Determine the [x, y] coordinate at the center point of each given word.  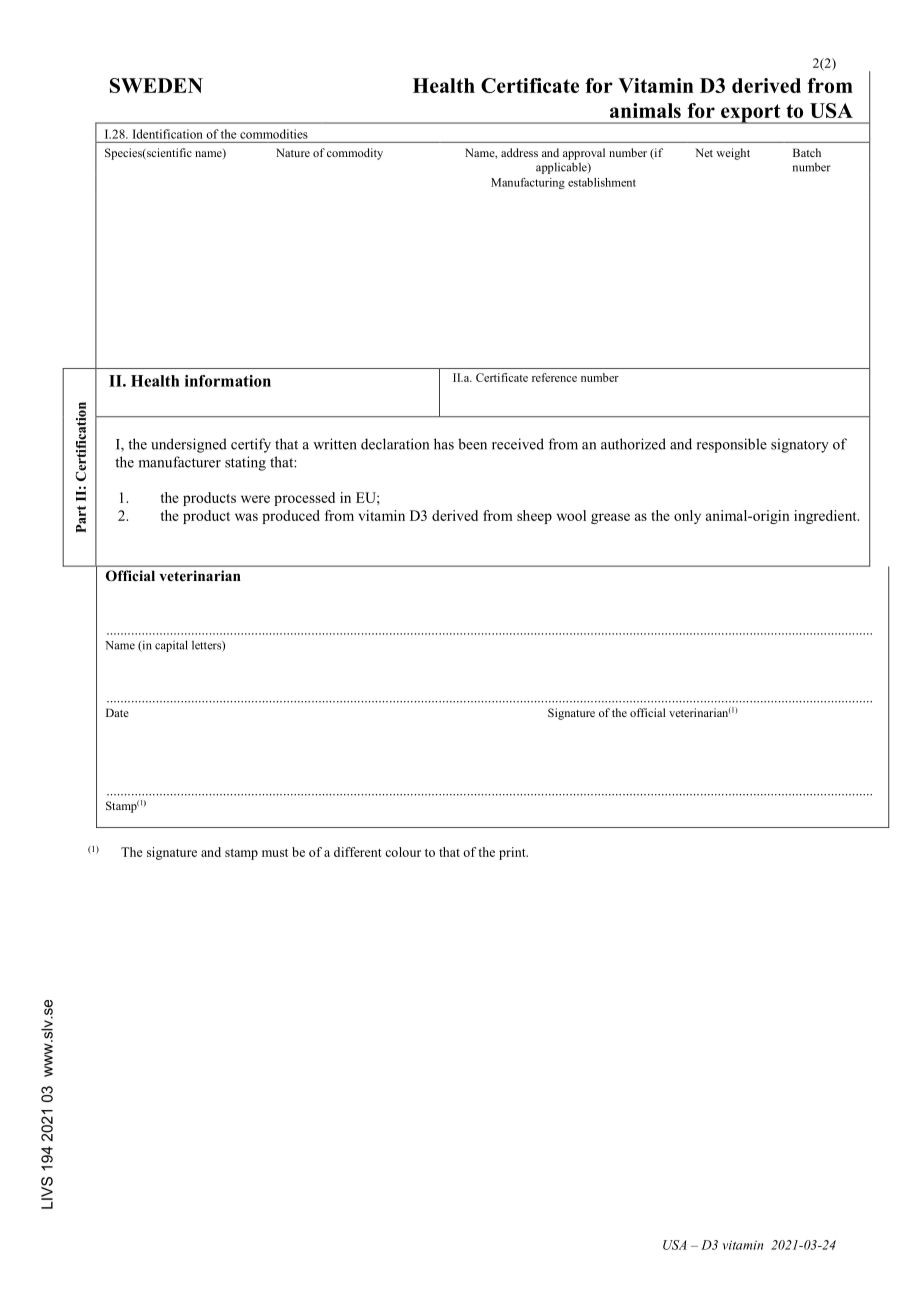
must [275, 853]
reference [554, 377]
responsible [732, 445]
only [687, 517]
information [228, 381]
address [519, 152]
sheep [534, 517]
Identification [167, 134]
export [751, 114]
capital [171, 646]
